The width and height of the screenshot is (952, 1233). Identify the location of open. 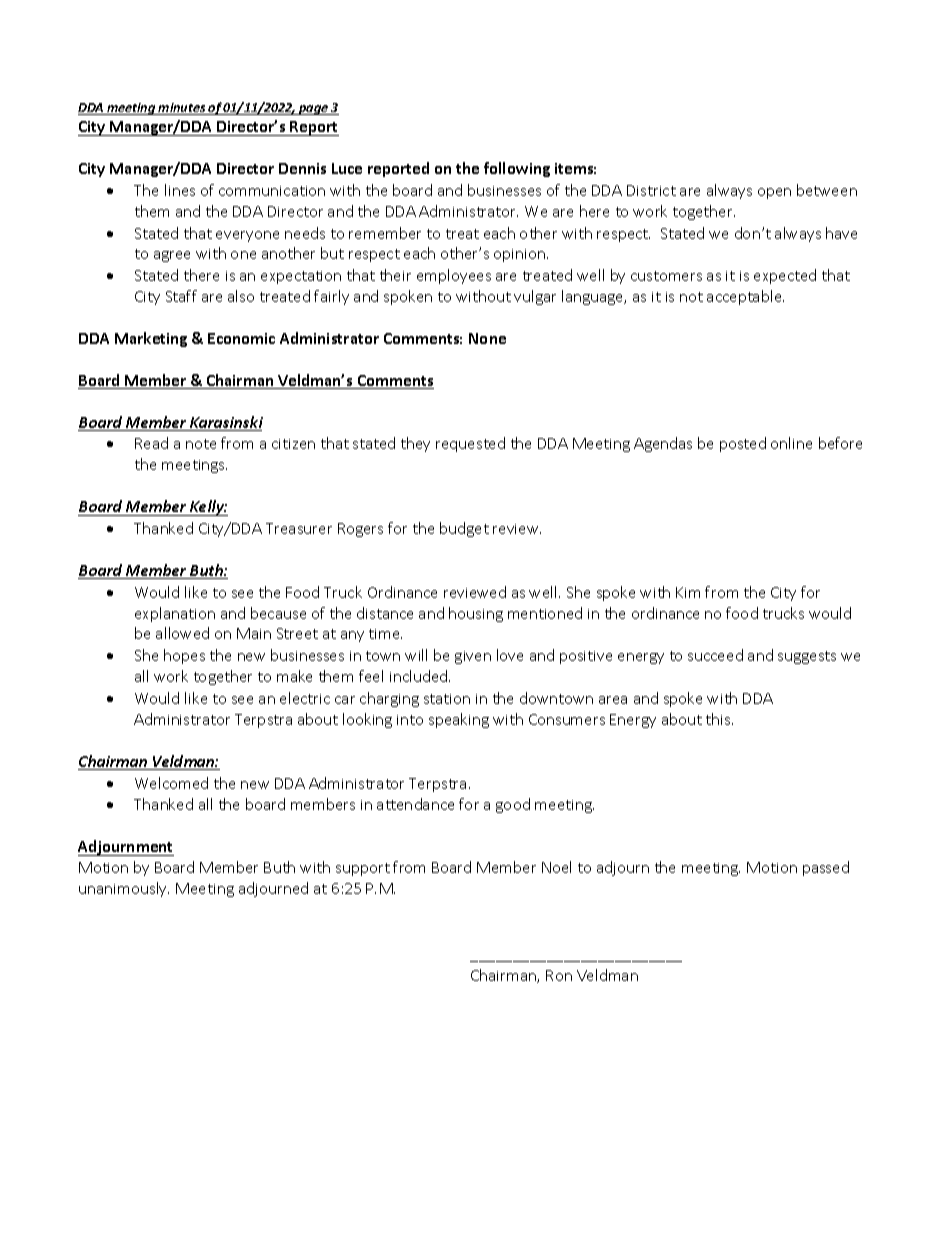
(774, 193).
